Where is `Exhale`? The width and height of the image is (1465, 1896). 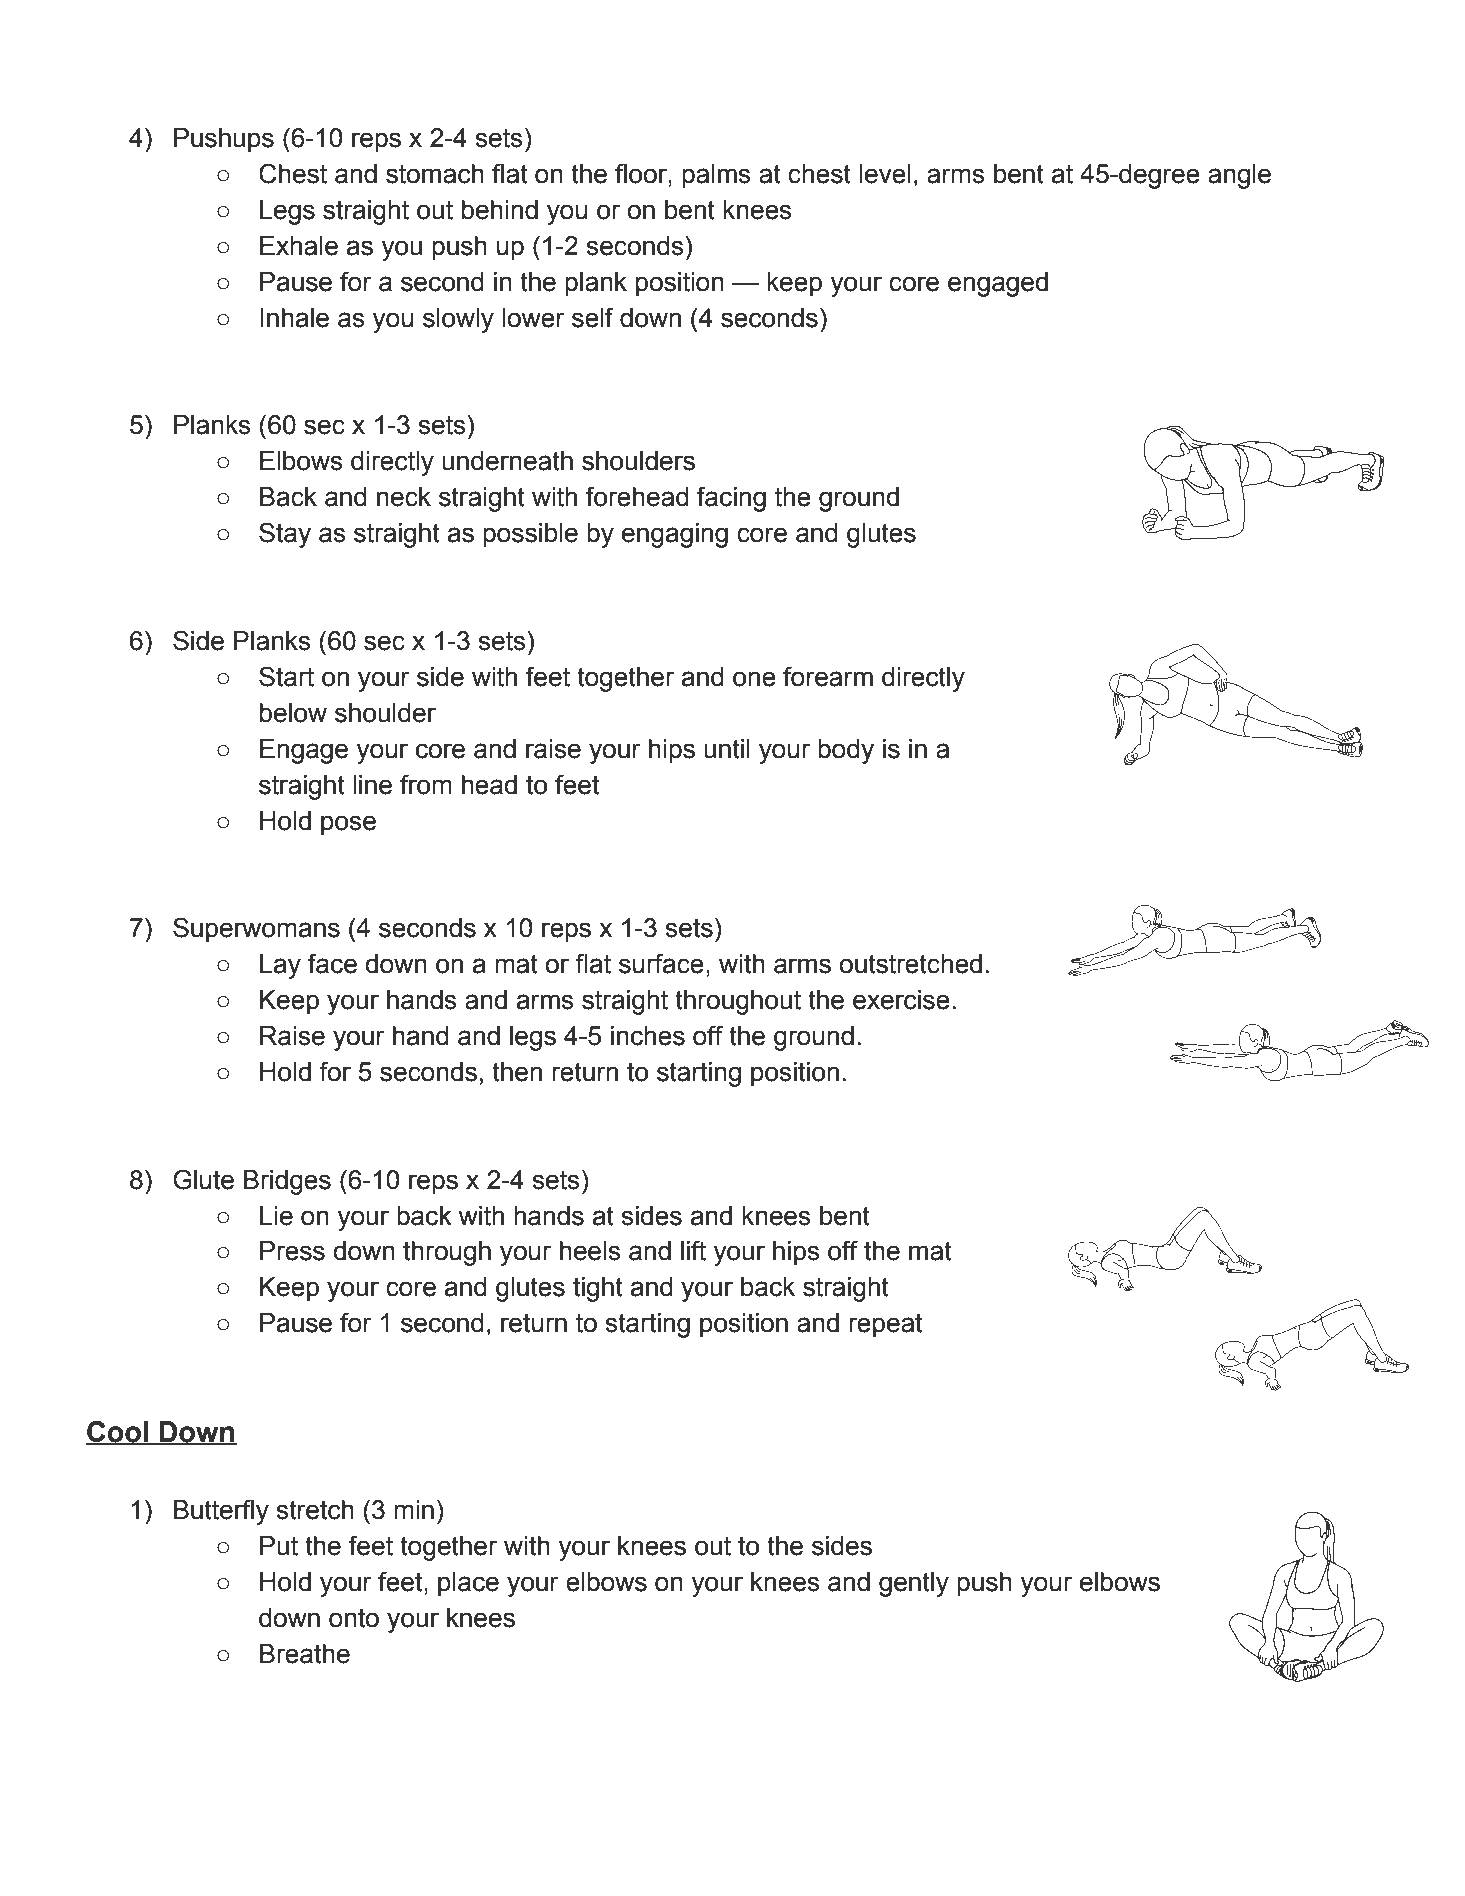
Exhale is located at coordinates (299, 246).
